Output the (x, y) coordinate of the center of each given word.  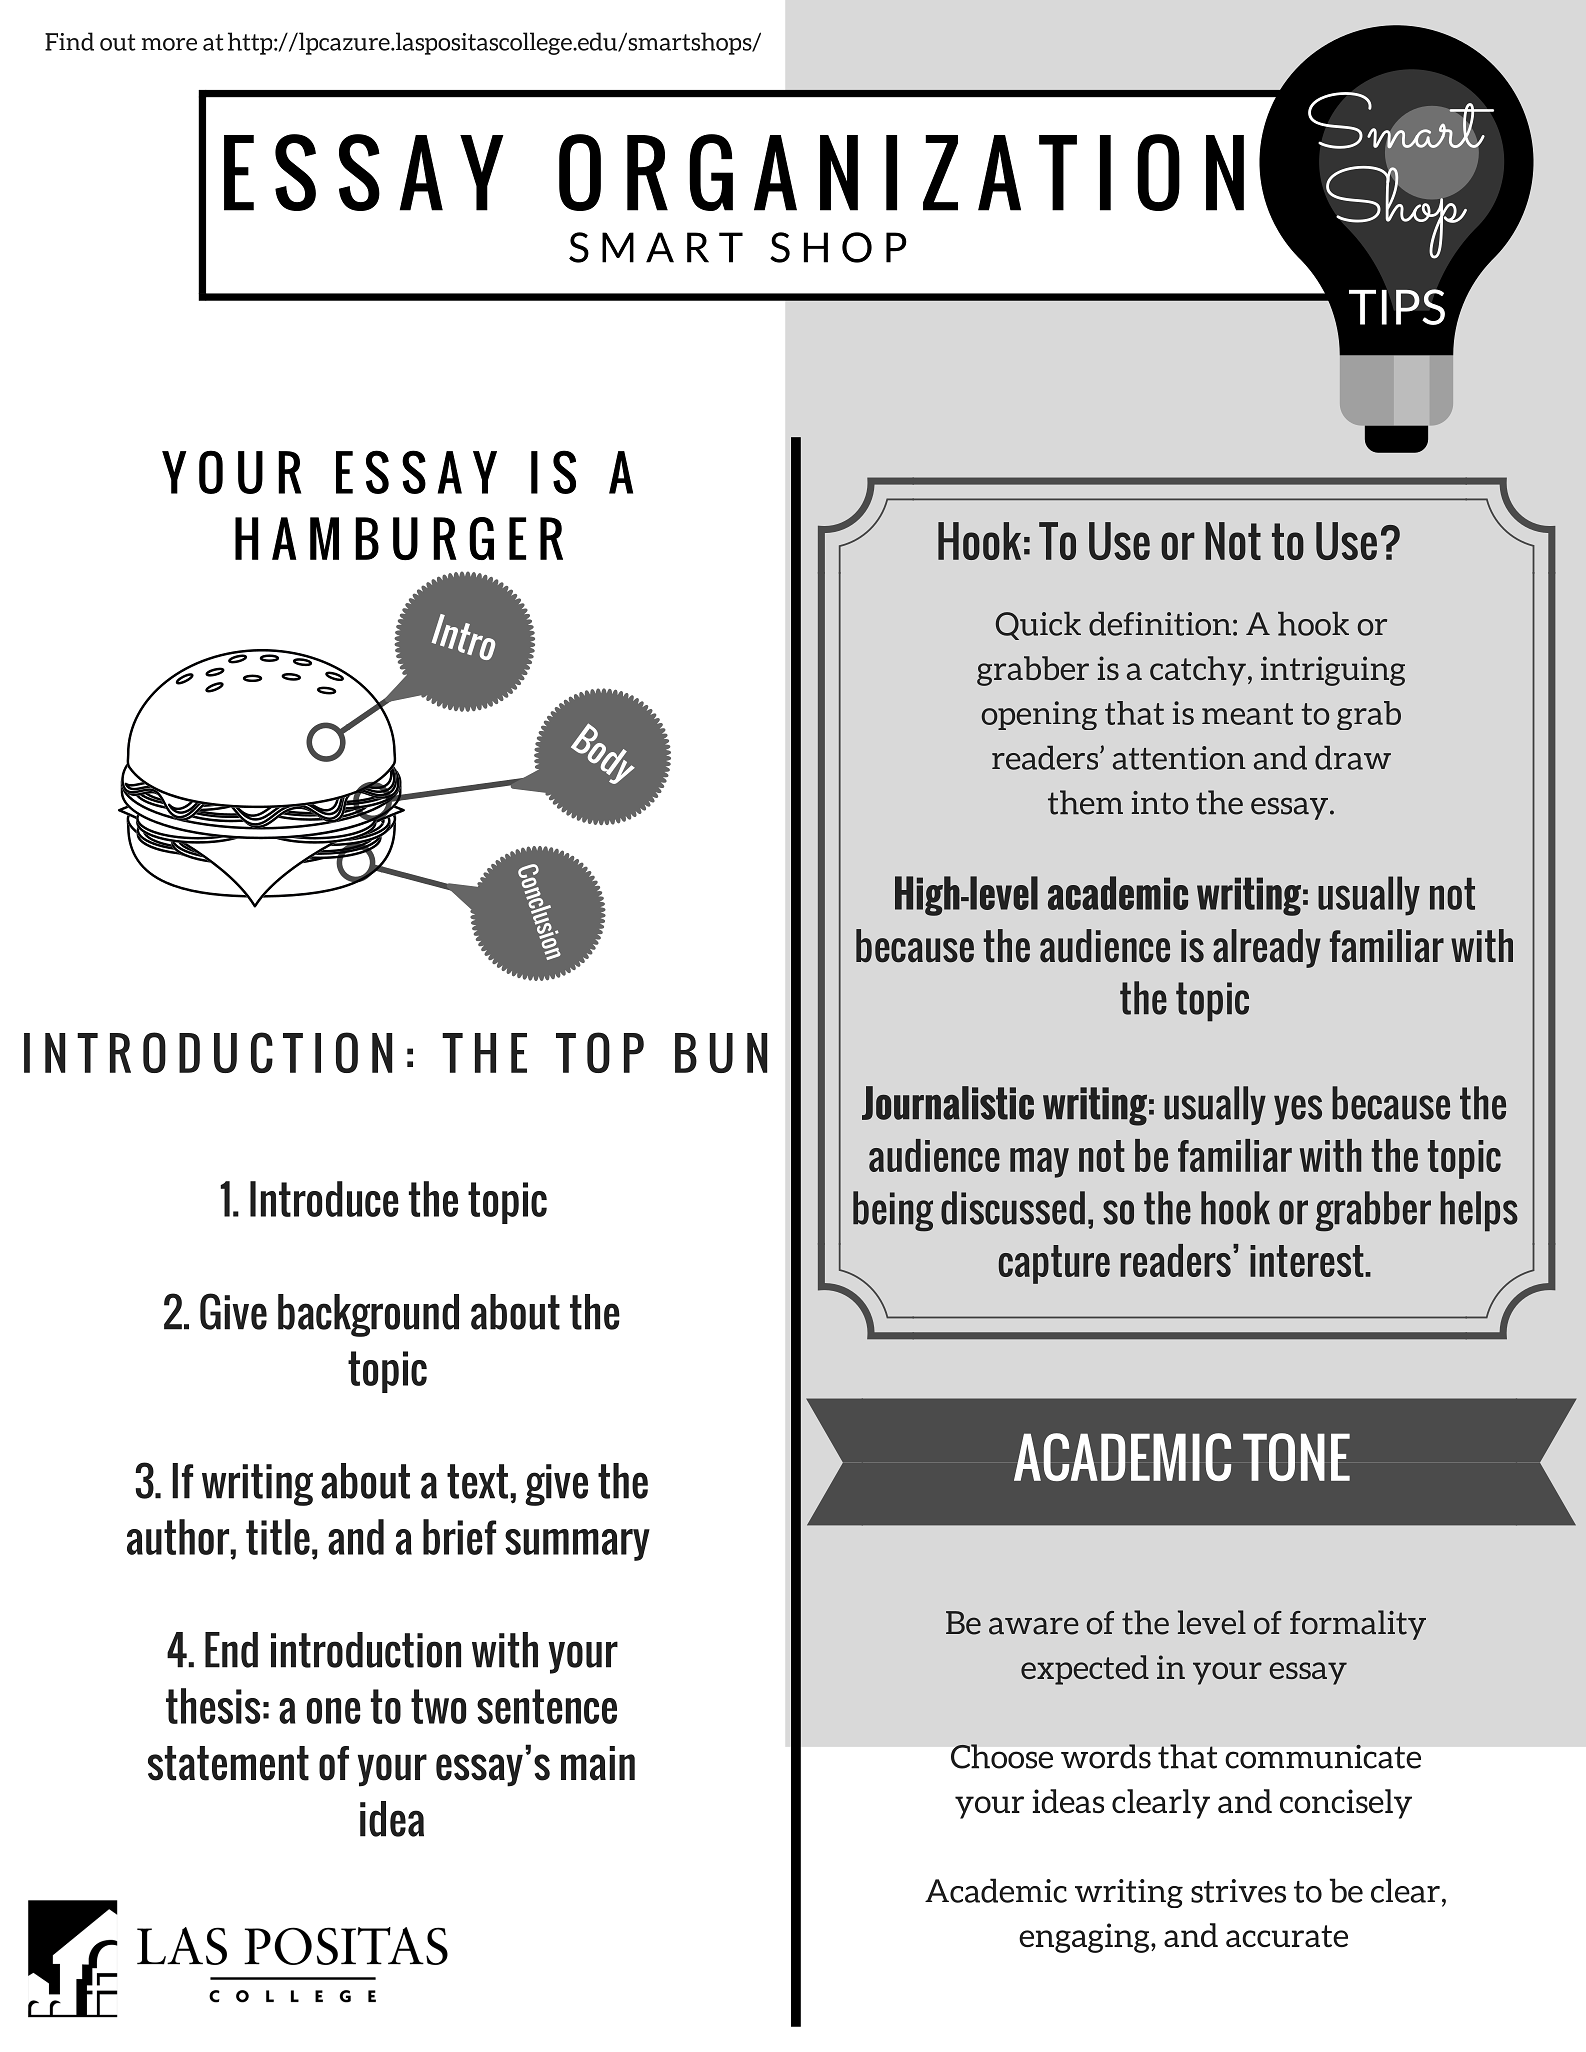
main (598, 1763)
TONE (1296, 1457)
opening (1039, 715)
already (1267, 948)
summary (577, 1545)
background (368, 1315)
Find (69, 41)
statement (228, 1763)
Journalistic (948, 1103)
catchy (1198, 671)
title (278, 1537)
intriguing (1333, 671)
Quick (1038, 625)
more (169, 44)
